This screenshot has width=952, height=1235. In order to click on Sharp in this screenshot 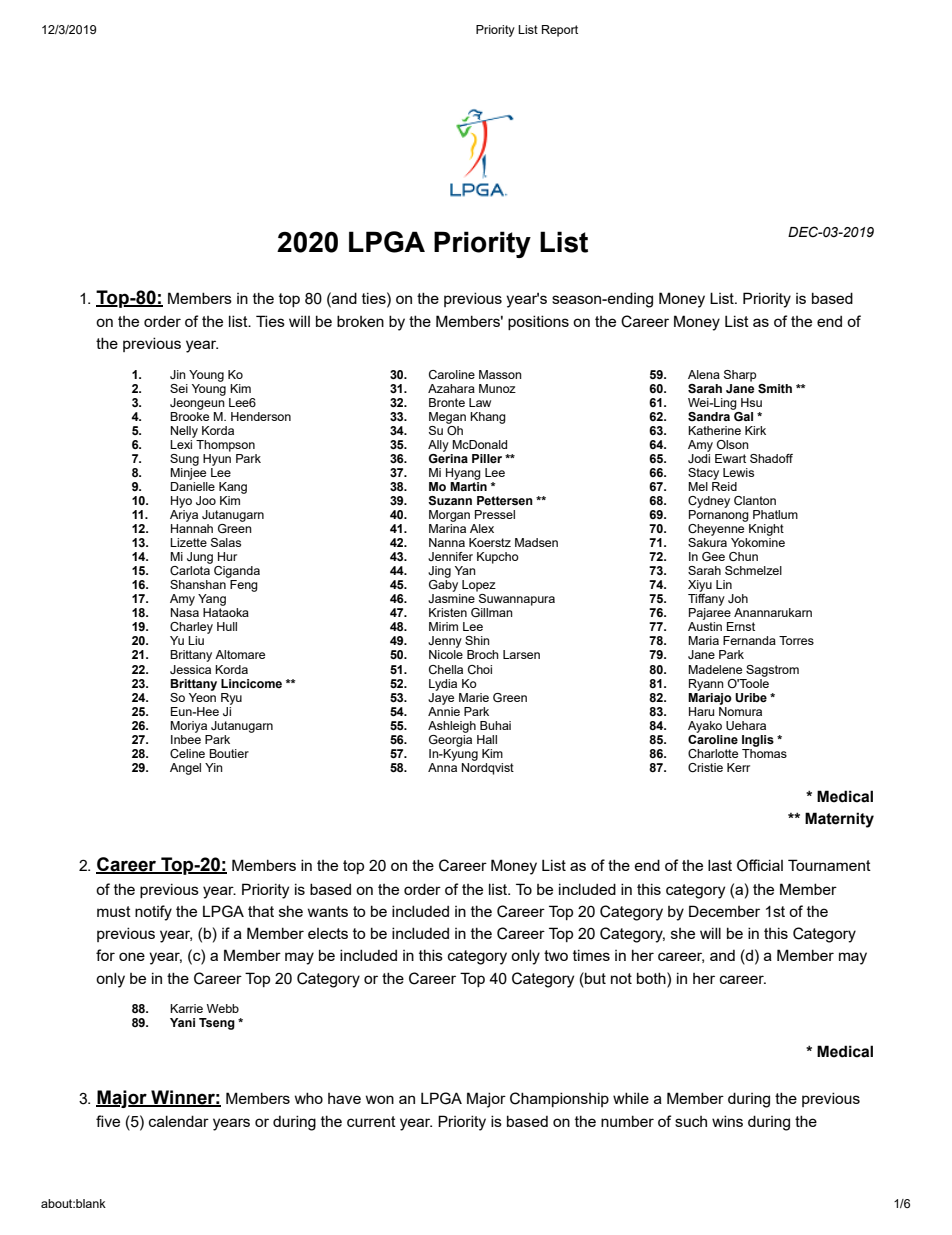, I will do `click(740, 376)`.
